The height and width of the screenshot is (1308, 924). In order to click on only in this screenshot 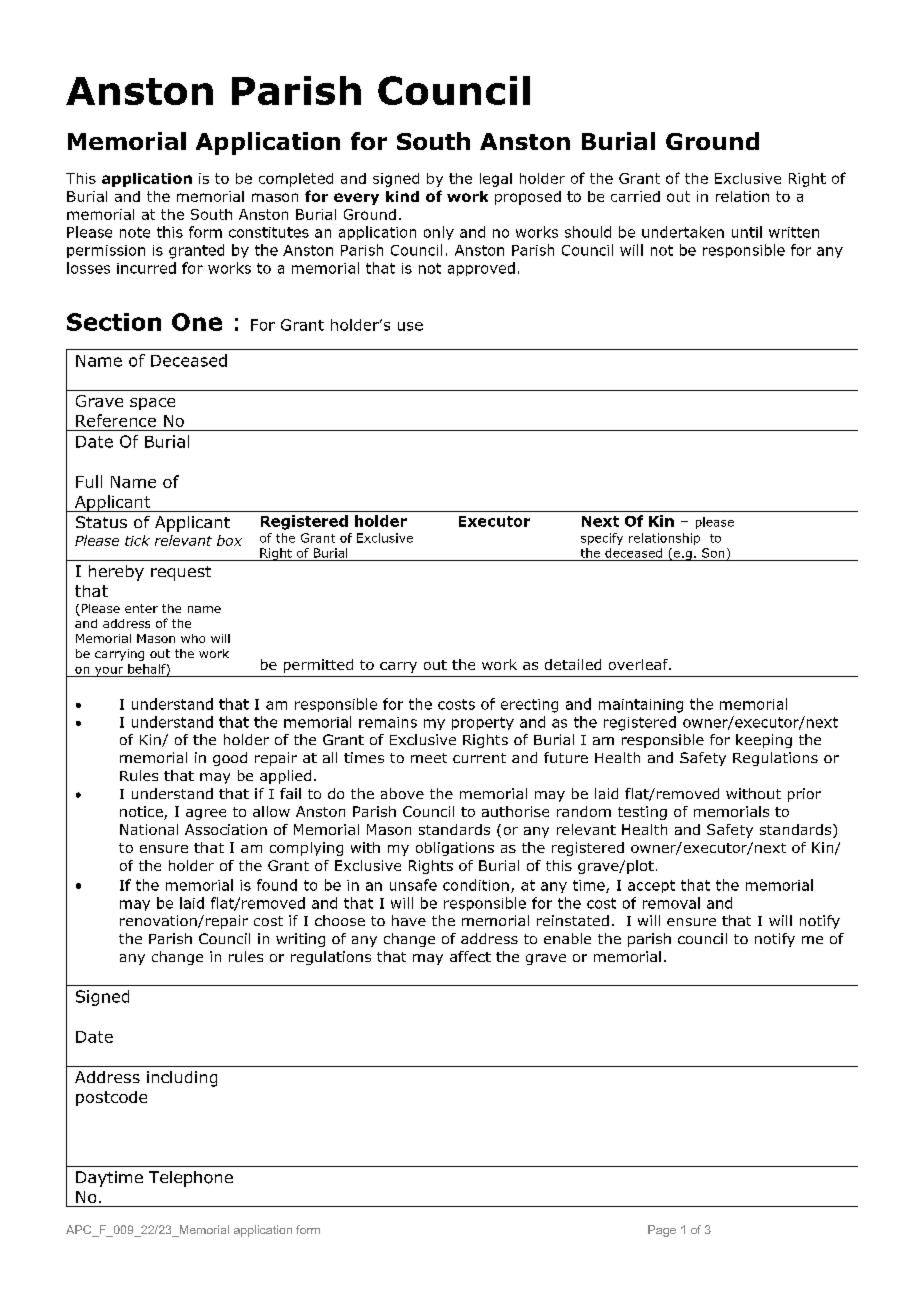, I will do `click(439, 233)`.
